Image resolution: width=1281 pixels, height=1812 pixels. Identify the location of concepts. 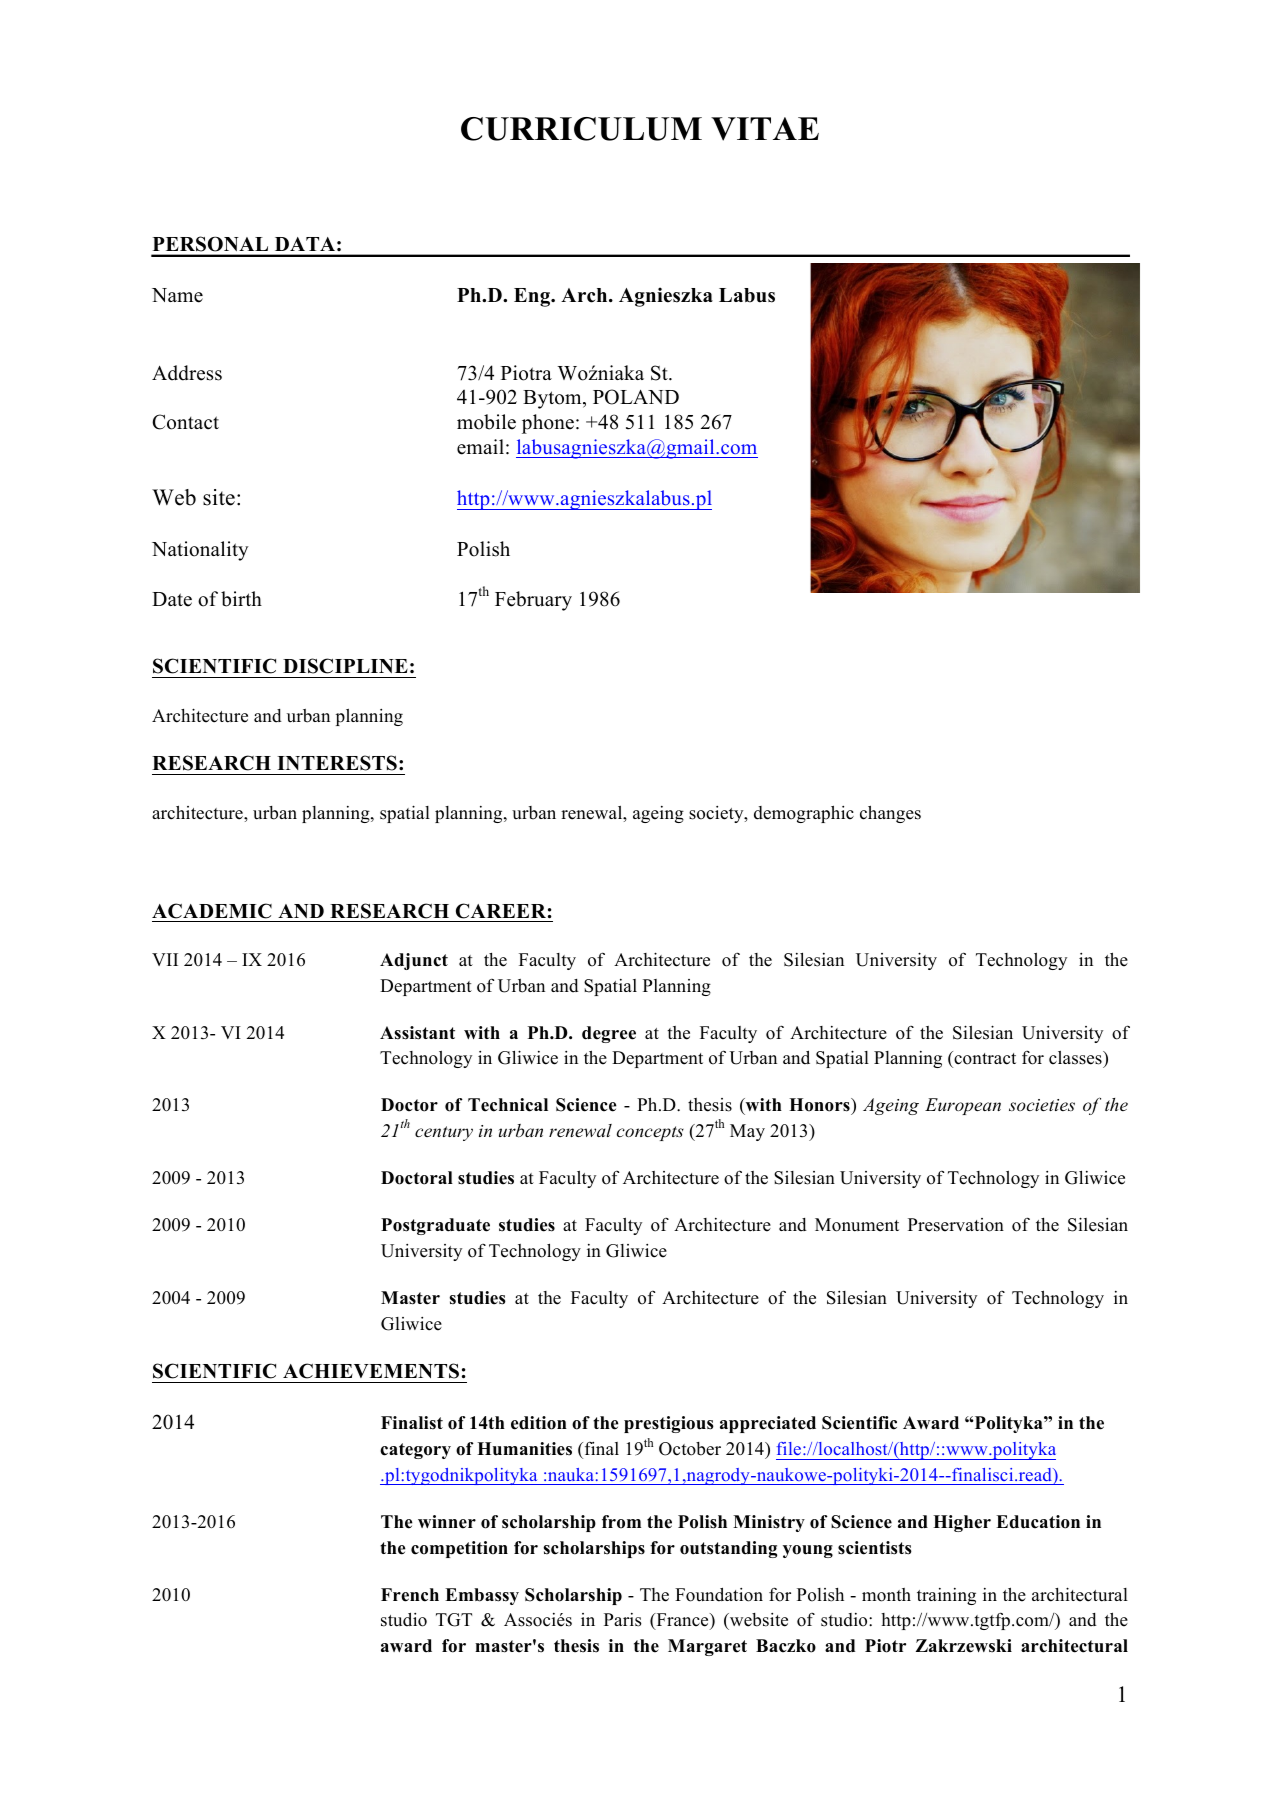
(650, 1133).
